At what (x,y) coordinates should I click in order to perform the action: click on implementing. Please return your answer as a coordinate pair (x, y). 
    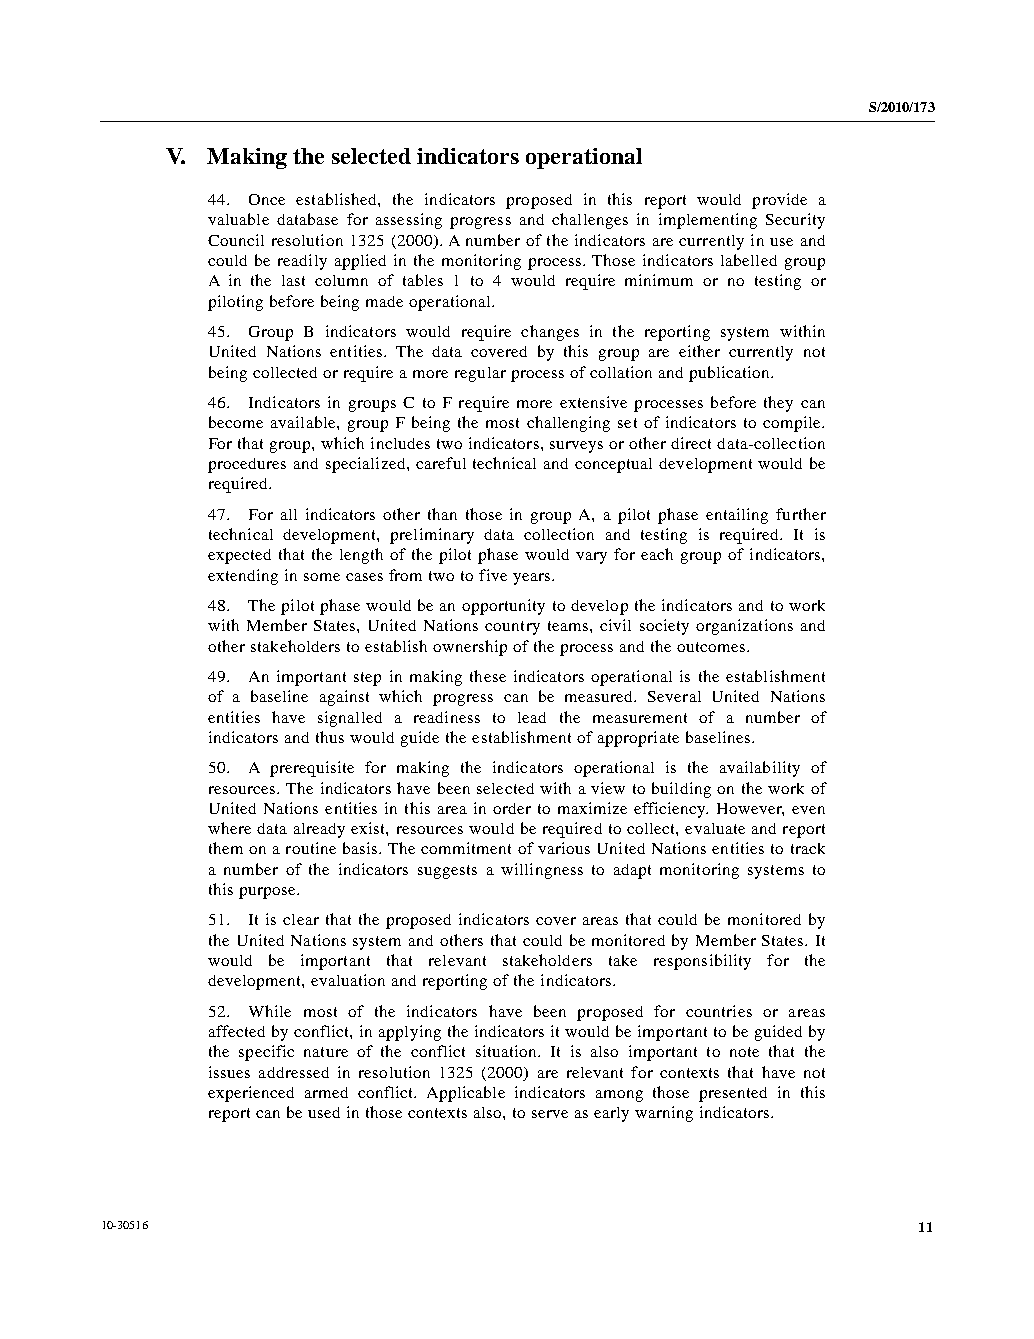
    Looking at the image, I should click on (708, 221).
